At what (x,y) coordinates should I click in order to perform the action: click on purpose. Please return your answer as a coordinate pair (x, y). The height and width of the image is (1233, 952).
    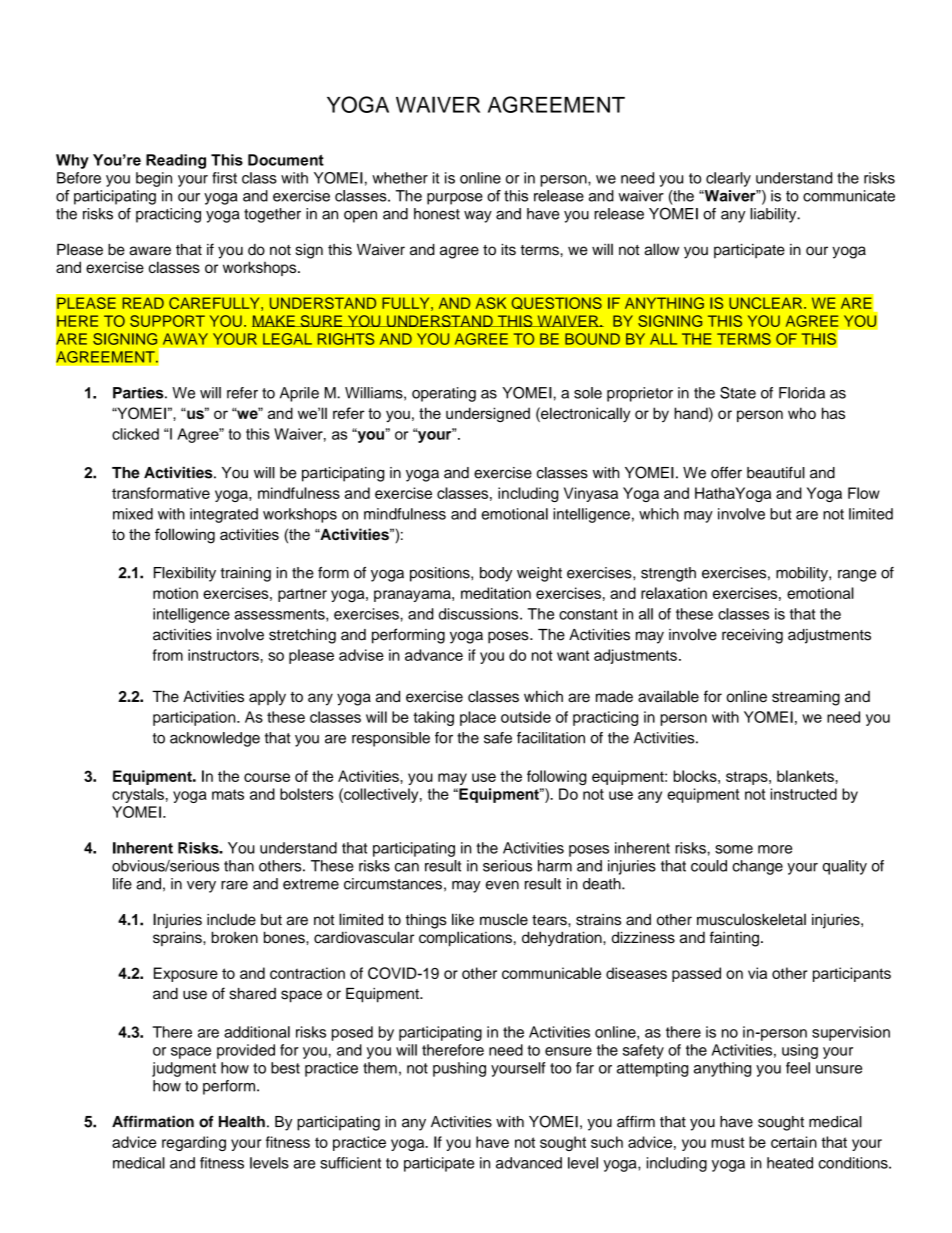
    Looking at the image, I should click on (455, 199).
